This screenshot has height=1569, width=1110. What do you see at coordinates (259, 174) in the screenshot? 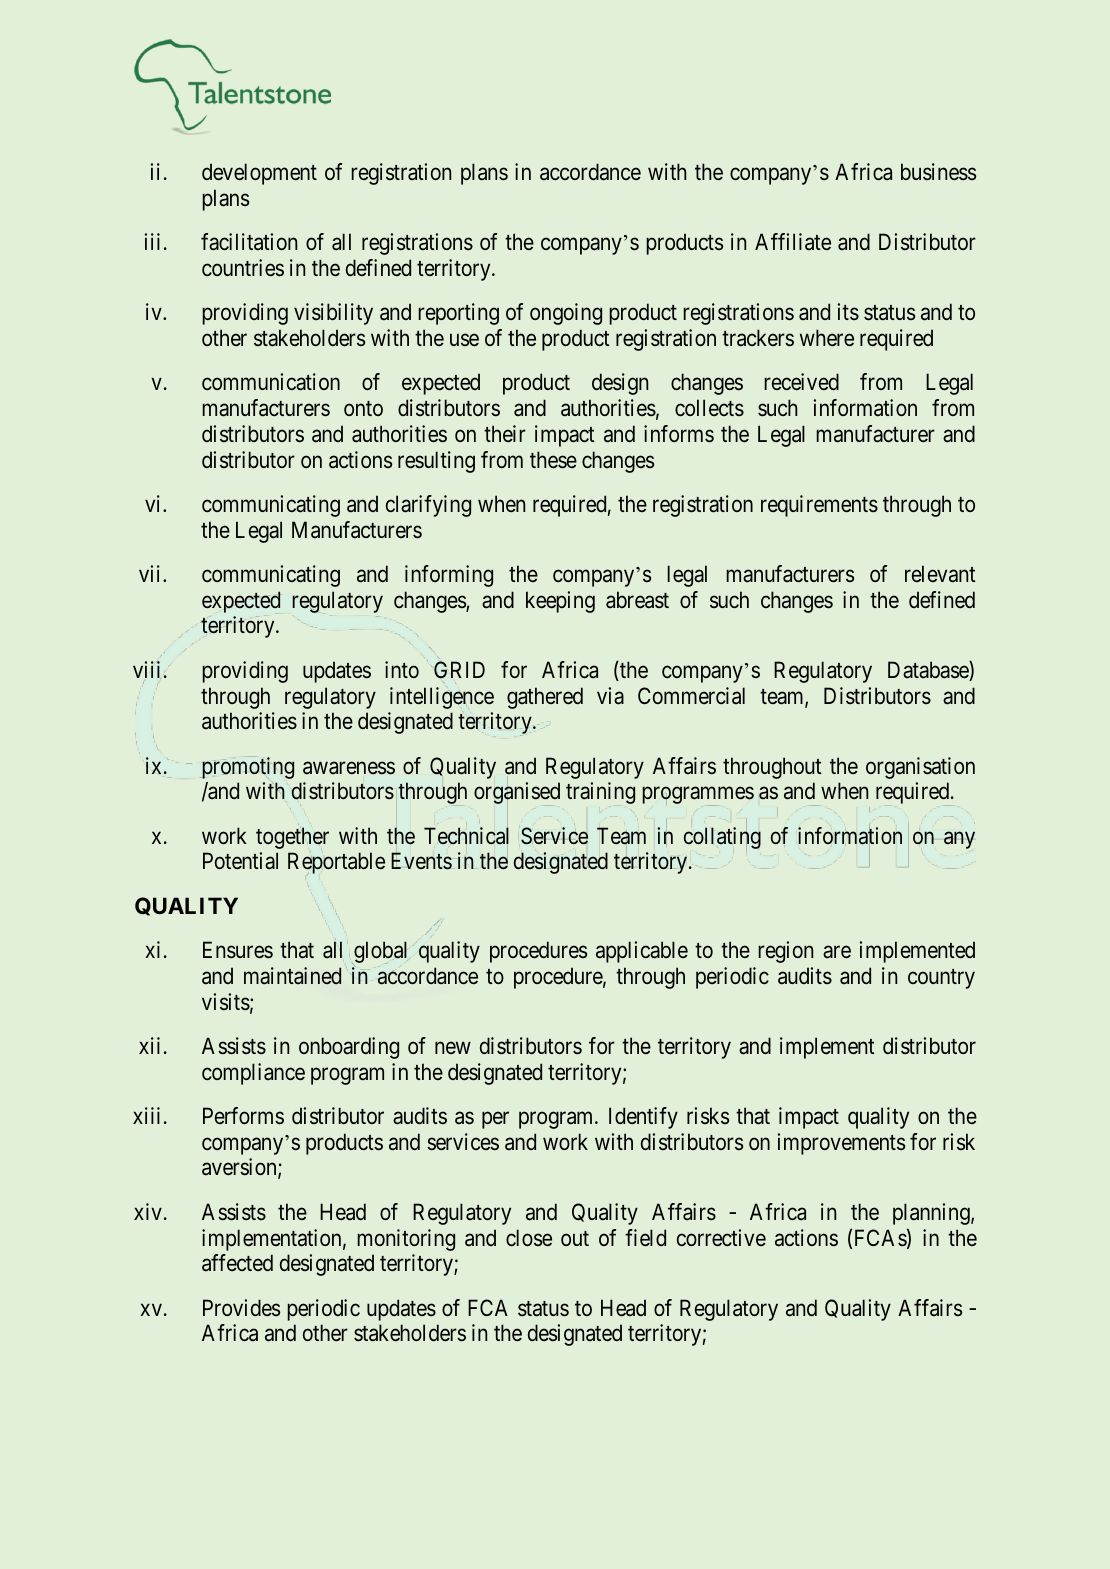
I see `development` at bounding box center [259, 174].
